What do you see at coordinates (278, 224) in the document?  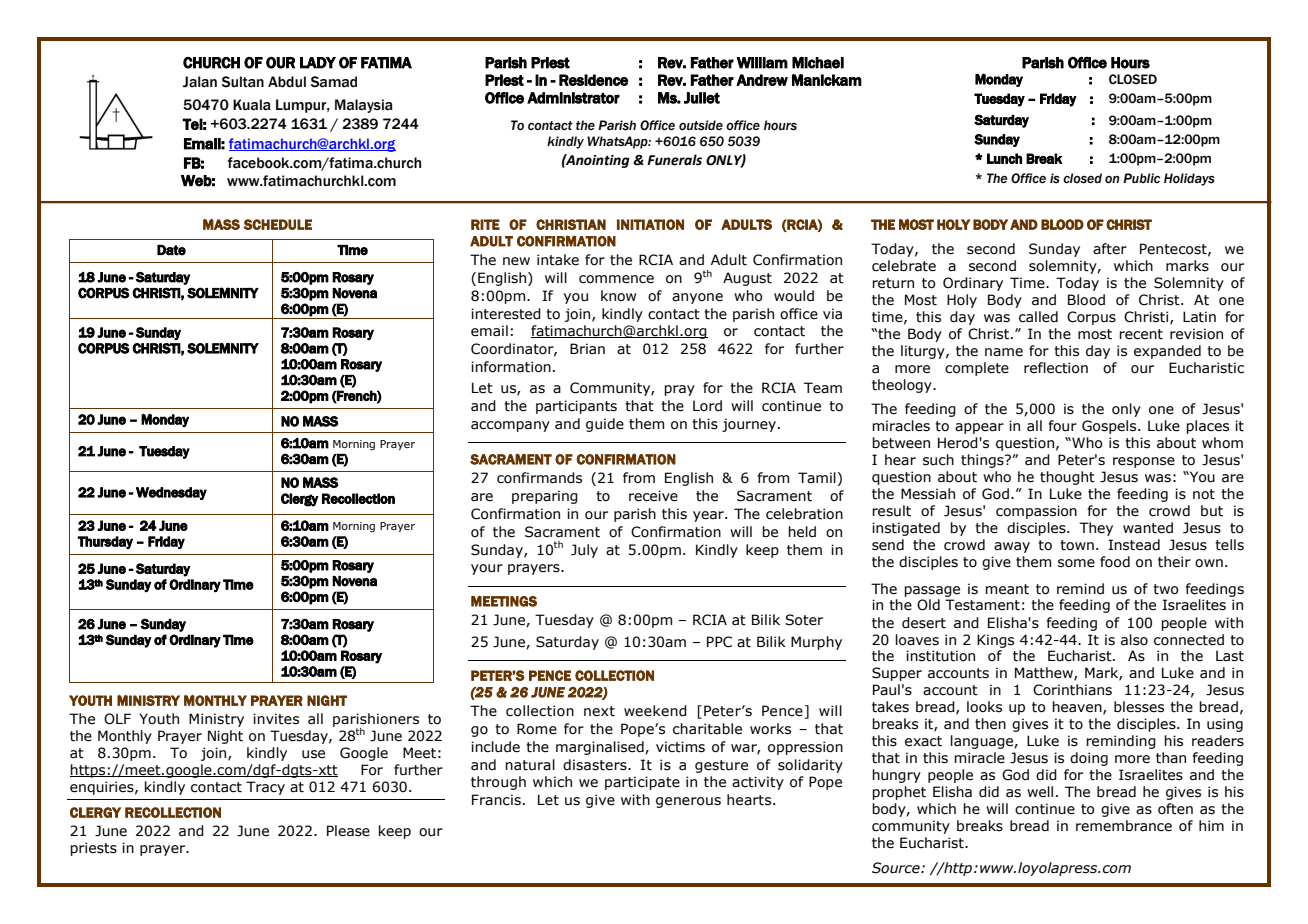 I see `SCHEDULE` at bounding box center [278, 224].
